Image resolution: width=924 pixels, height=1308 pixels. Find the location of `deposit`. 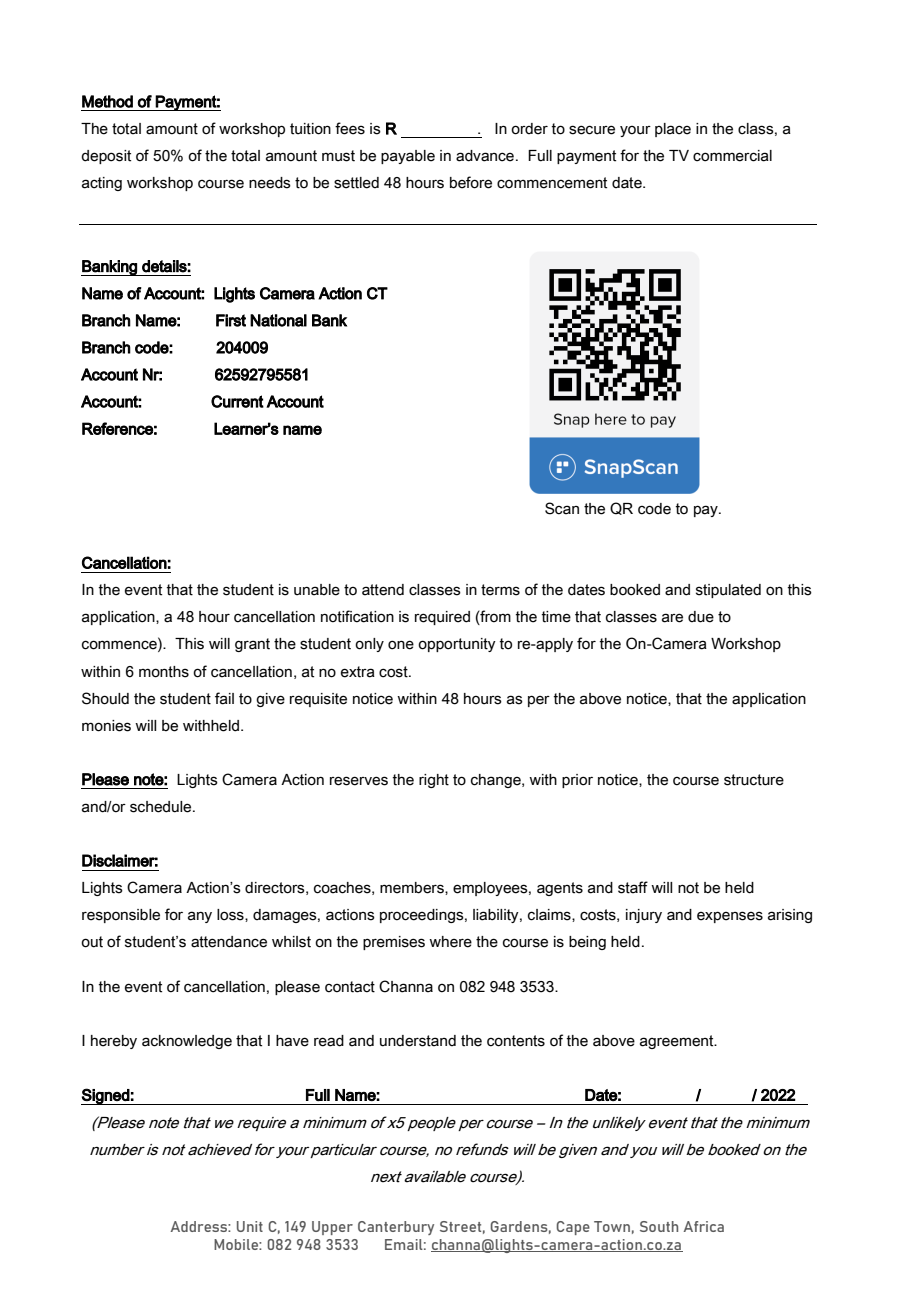

deposit is located at coordinates (106, 157).
